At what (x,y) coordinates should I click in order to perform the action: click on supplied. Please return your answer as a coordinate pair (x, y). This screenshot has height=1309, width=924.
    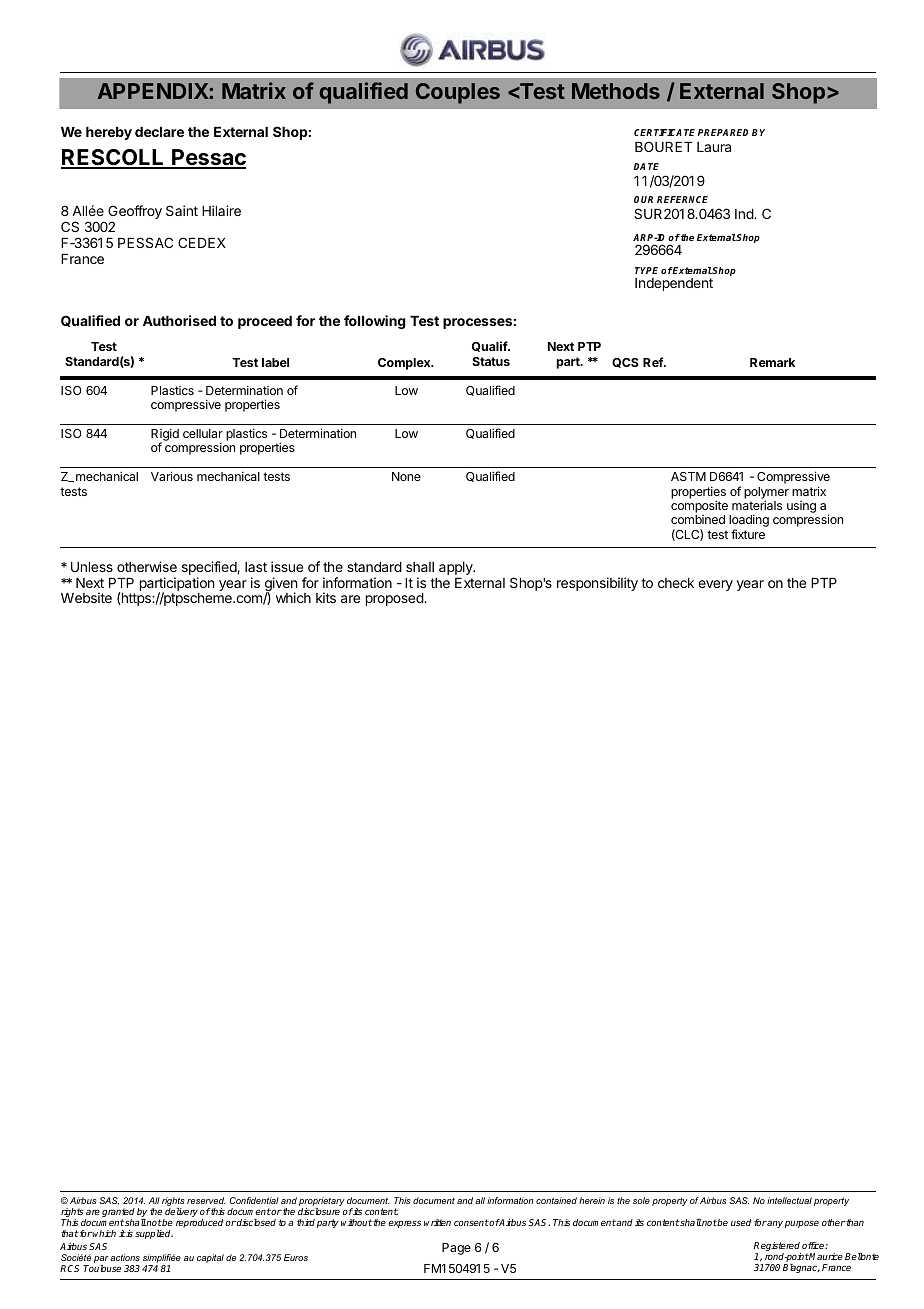
    Looking at the image, I should click on (154, 1234).
